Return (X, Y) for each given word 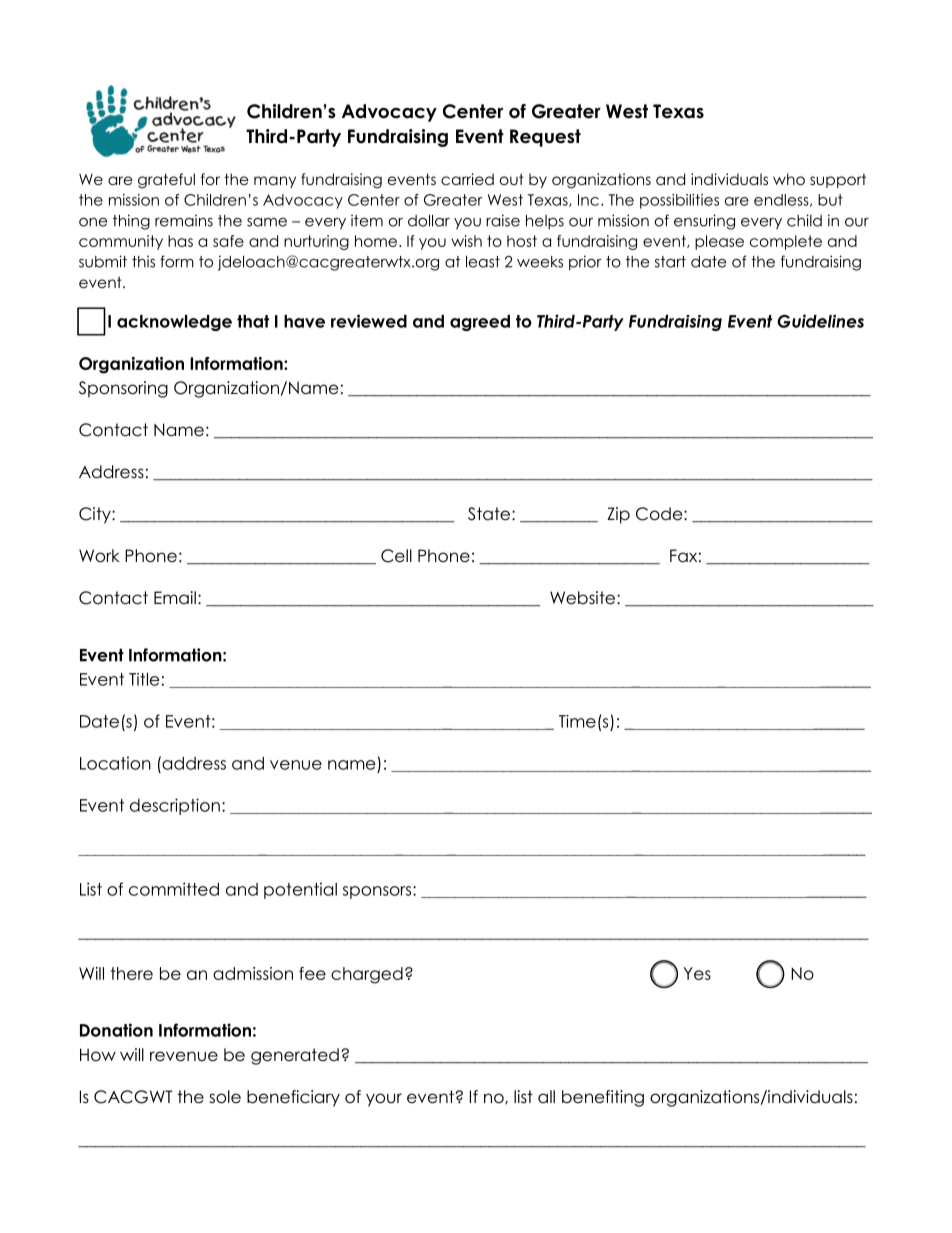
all (546, 1096)
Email (175, 598)
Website (582, 598)
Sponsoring (123, 389)
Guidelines (820, 321)
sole (225, 1097)
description (175, 806)
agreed (480, 323)
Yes (697, 973)
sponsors (378, 892)
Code (660, 514)
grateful (166, 181)
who (789, 179)
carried (467, 179)
